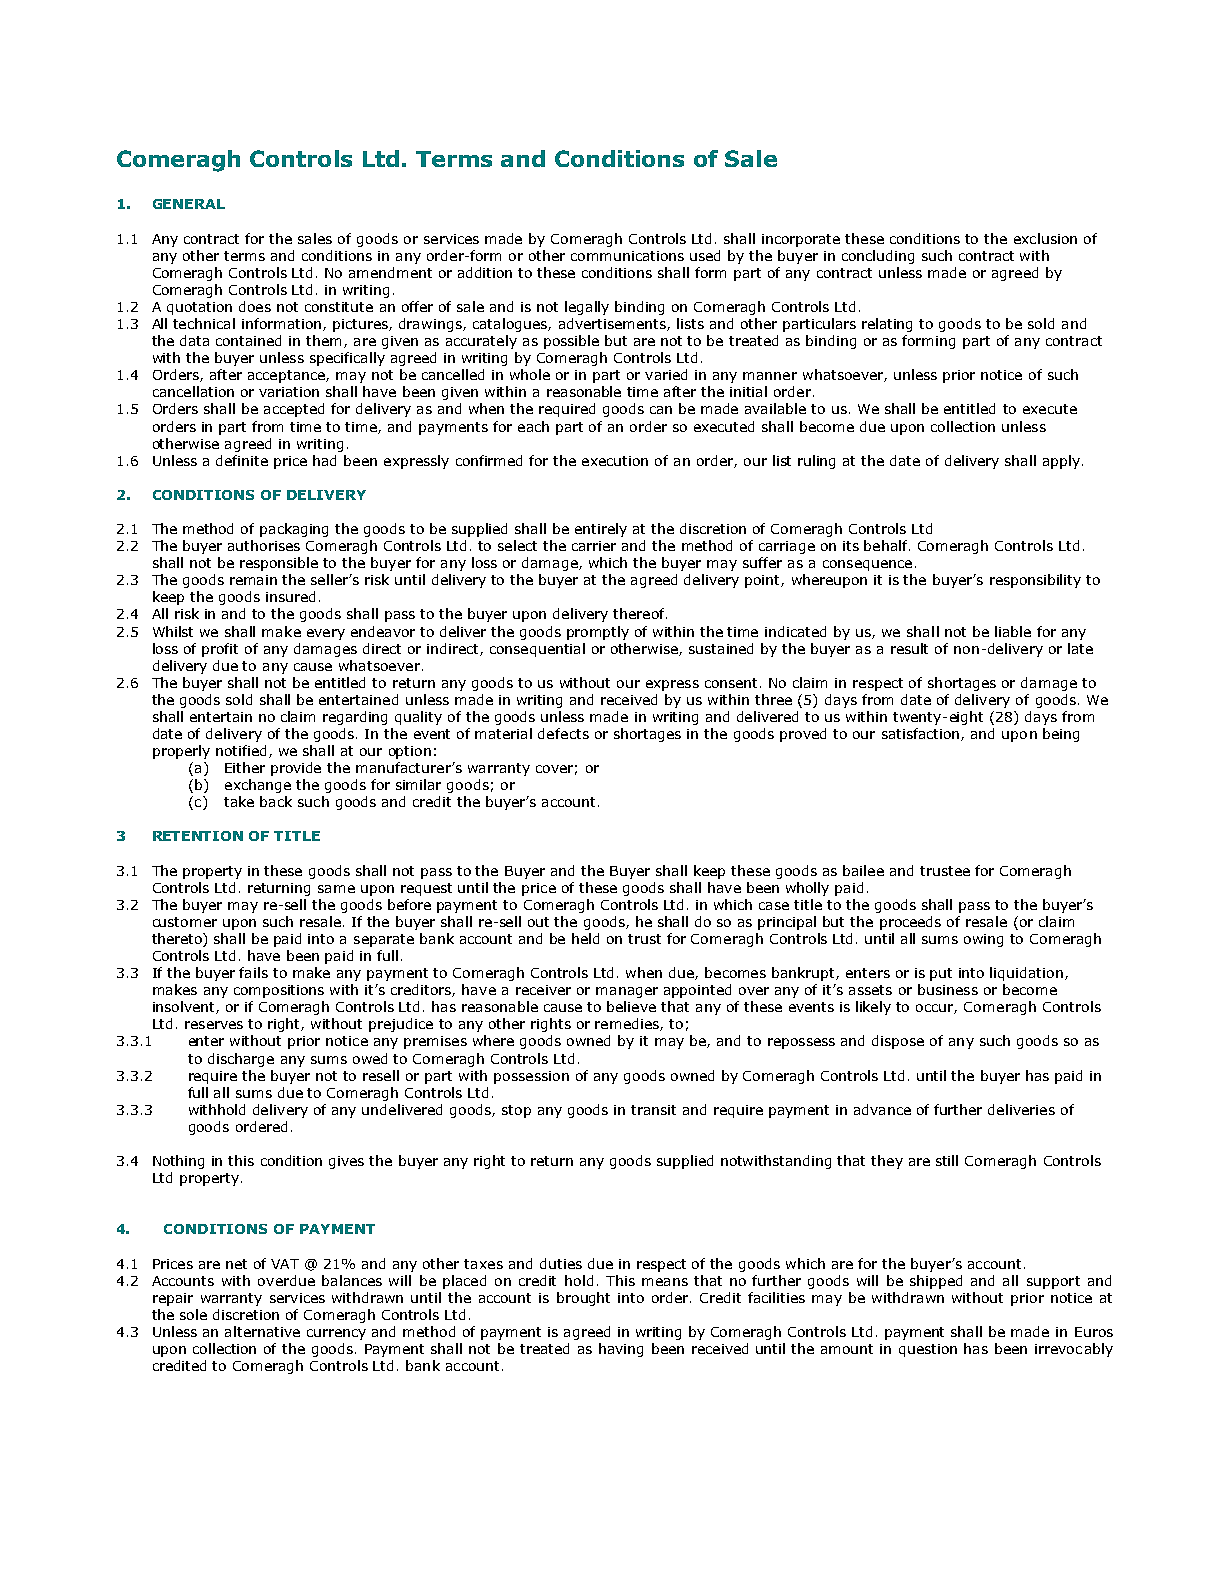 Image resolution: width=1229 pixels, height=1590 pixels. What do you see at coordinates (627, 256) in the page?
I see `communications` at bounding box center [627, 256].
